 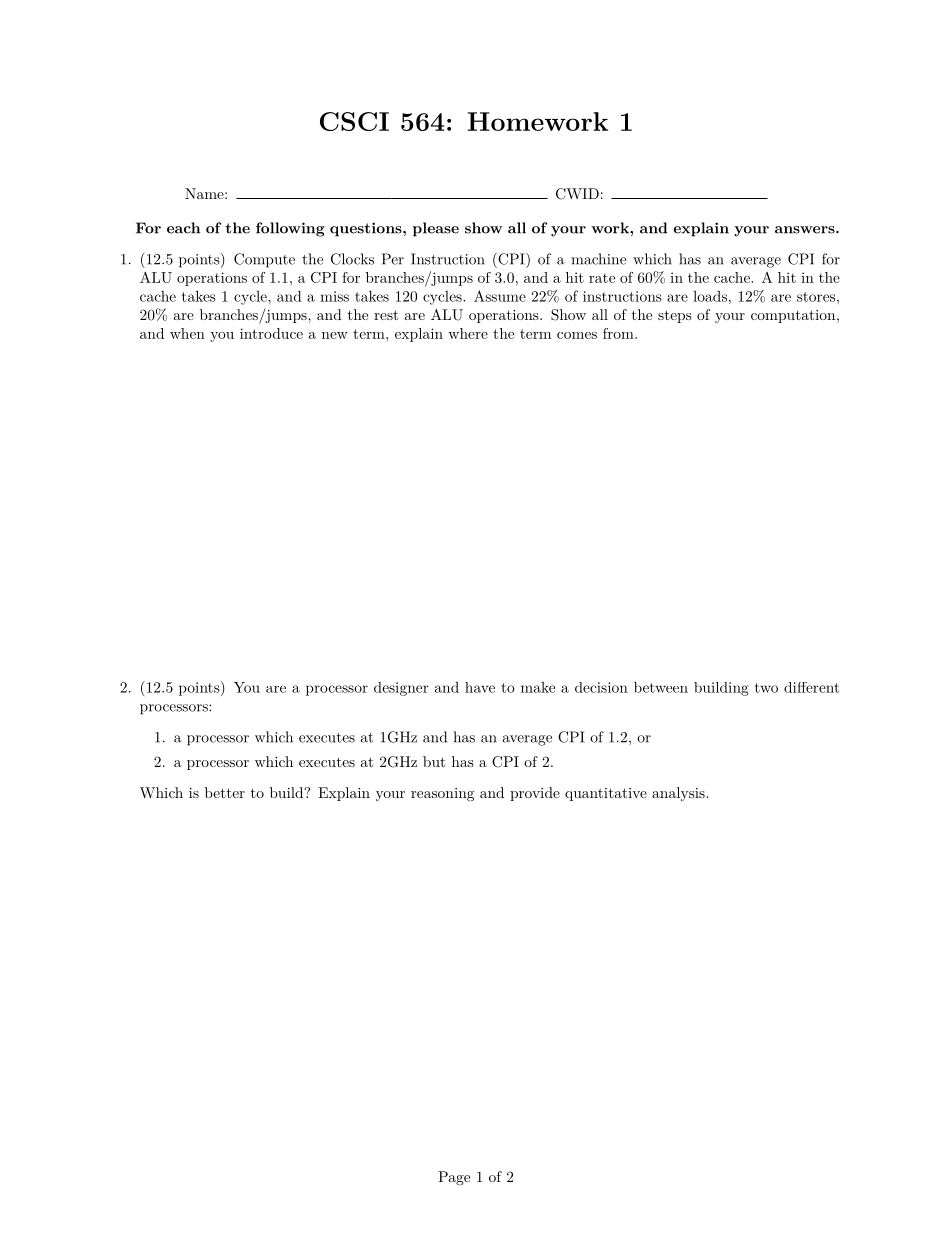 I want to click on CWID, so click(x=577, y=194).
